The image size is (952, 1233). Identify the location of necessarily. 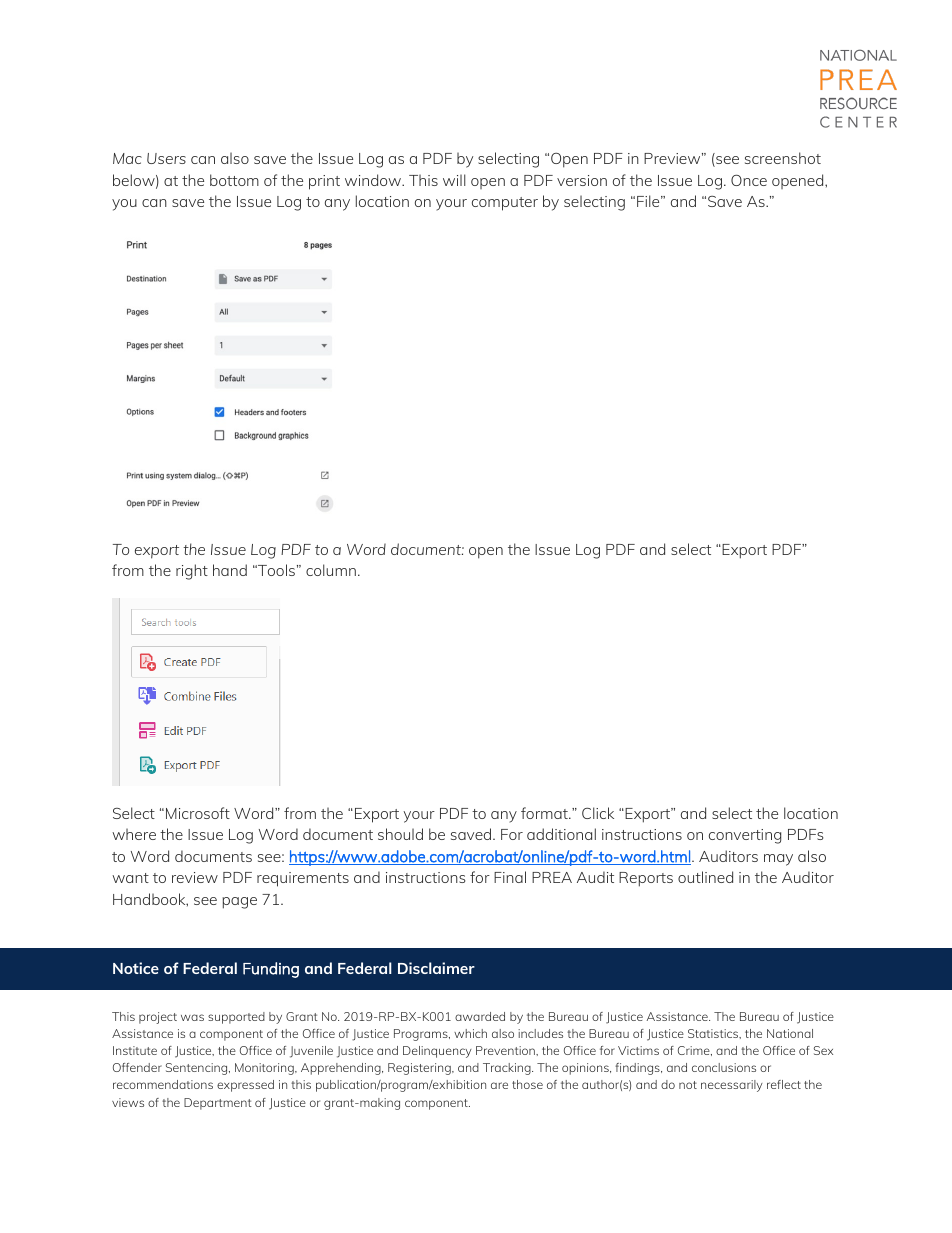
(732, 1086).
